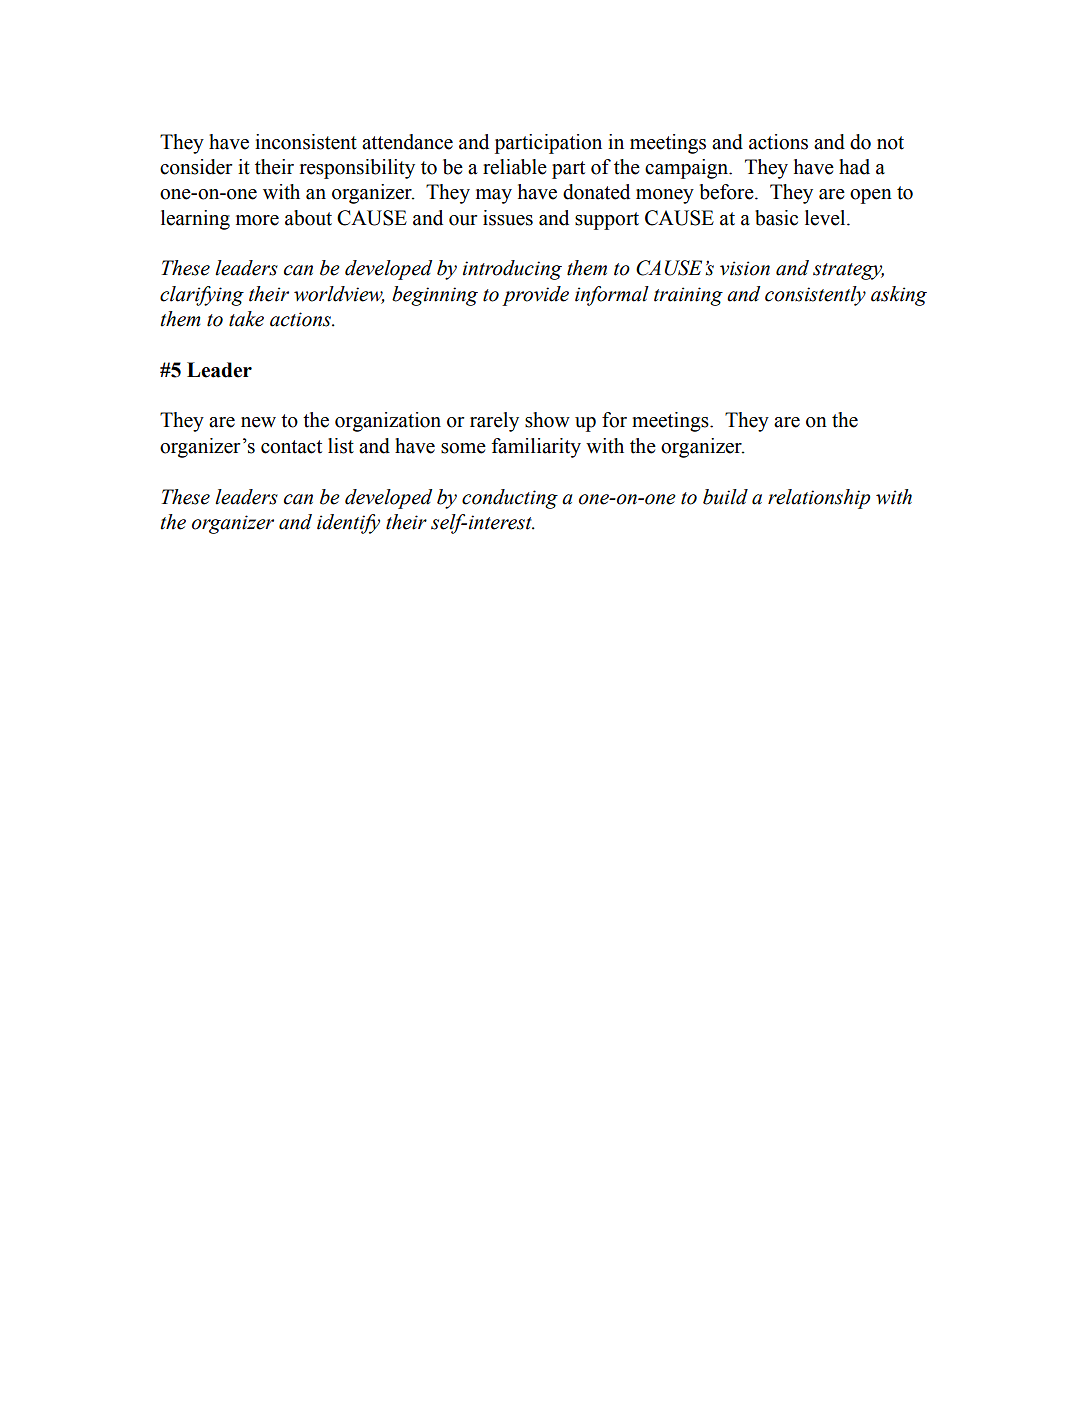 Image resolution: width=1089 pixels, height=1409 pixels. What do you see at coordinates (819, 499) in the document?
I see `relationship` at bounding box center [819, 499].
